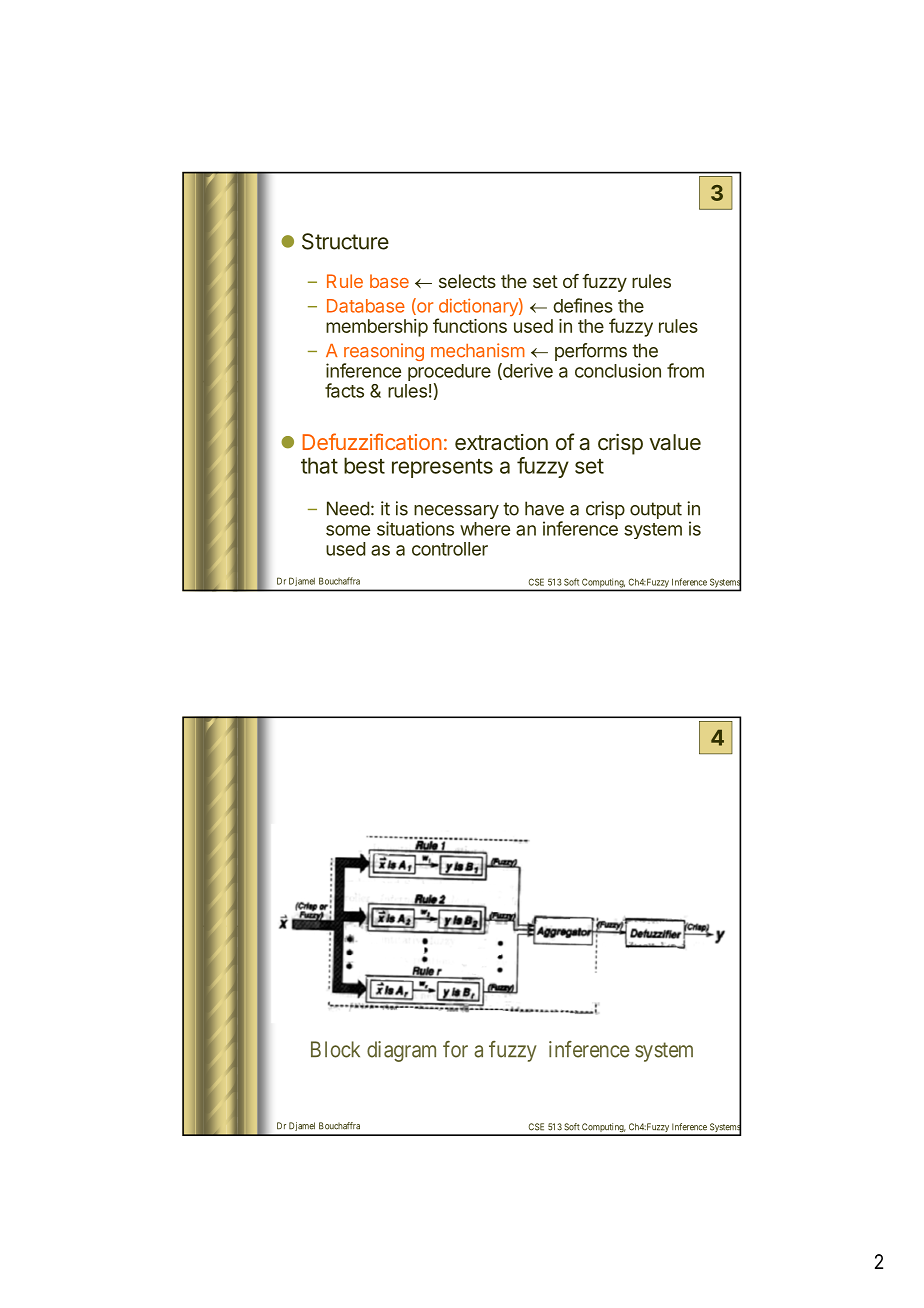 This screenshot has height=1308, width=924. I want to click on diagram, so click(401, 1051).
